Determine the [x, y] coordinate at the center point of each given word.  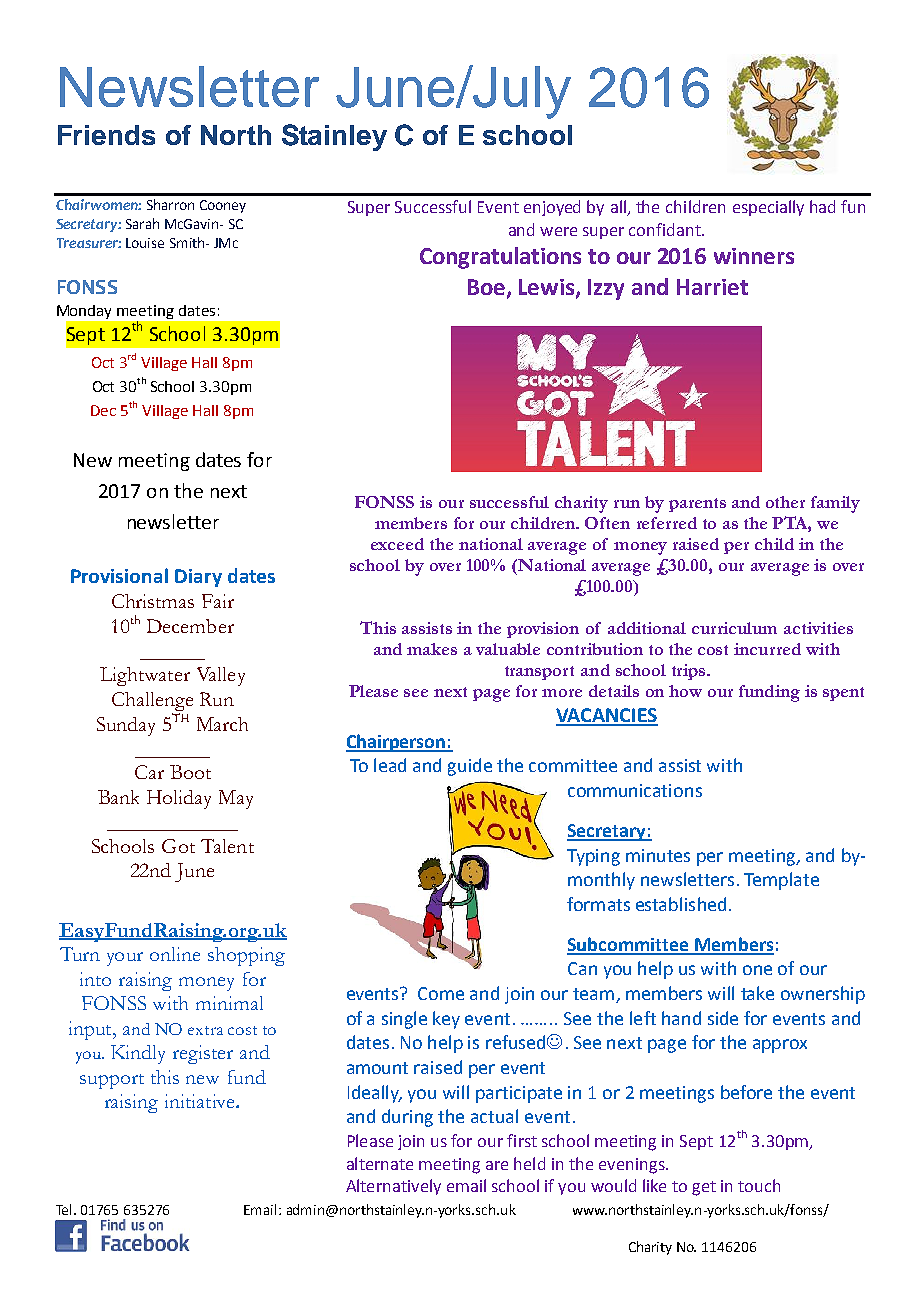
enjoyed [552, 208]
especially [768, 208]
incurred [767, 649]
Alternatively [393, 1187]
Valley [221, 676]
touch [759, 1185]
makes [432, 649]
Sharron [170, 204]
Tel [65, 1209]
